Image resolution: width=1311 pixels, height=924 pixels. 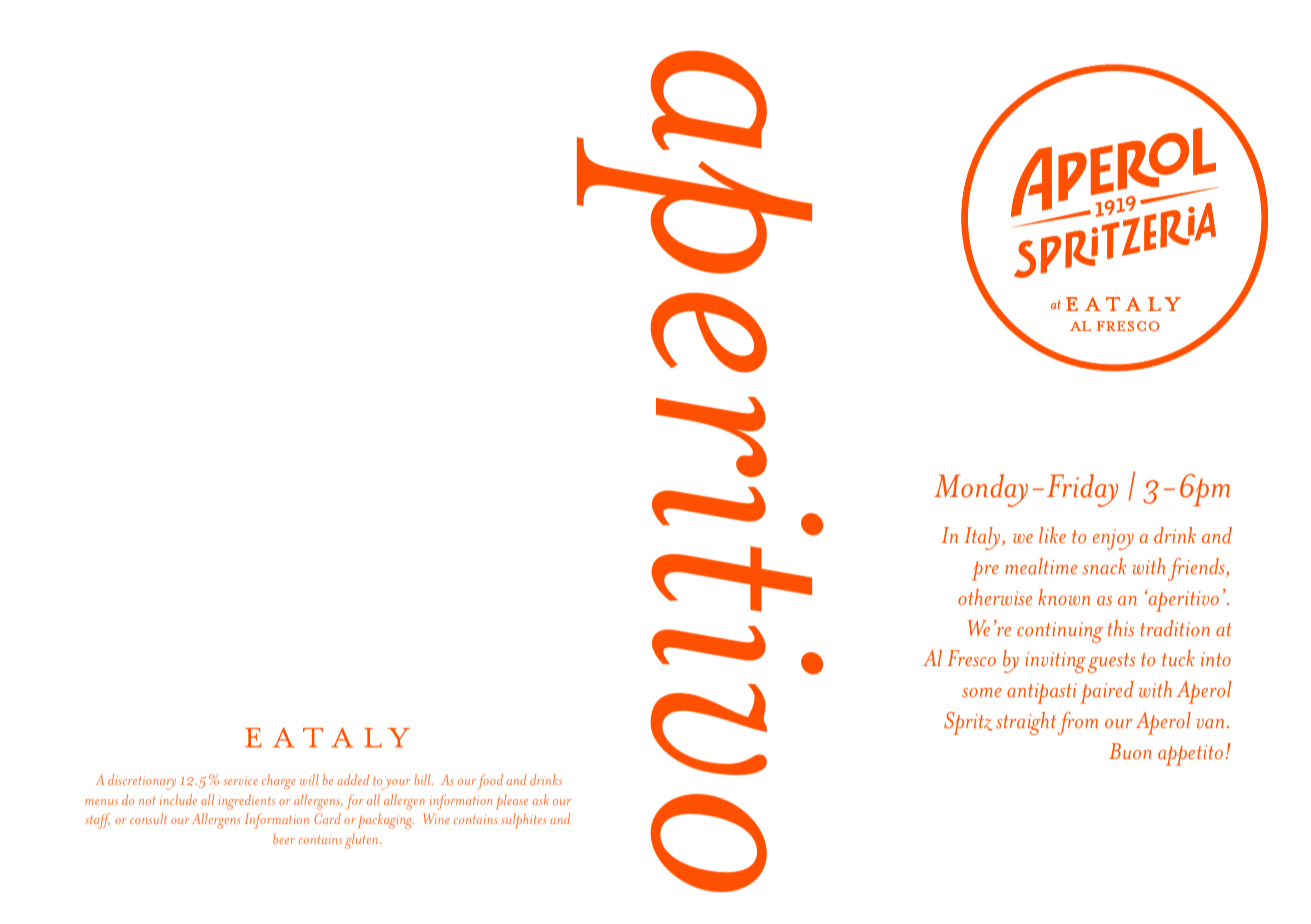 I want to click on beer, so click(x=284, y=838).
